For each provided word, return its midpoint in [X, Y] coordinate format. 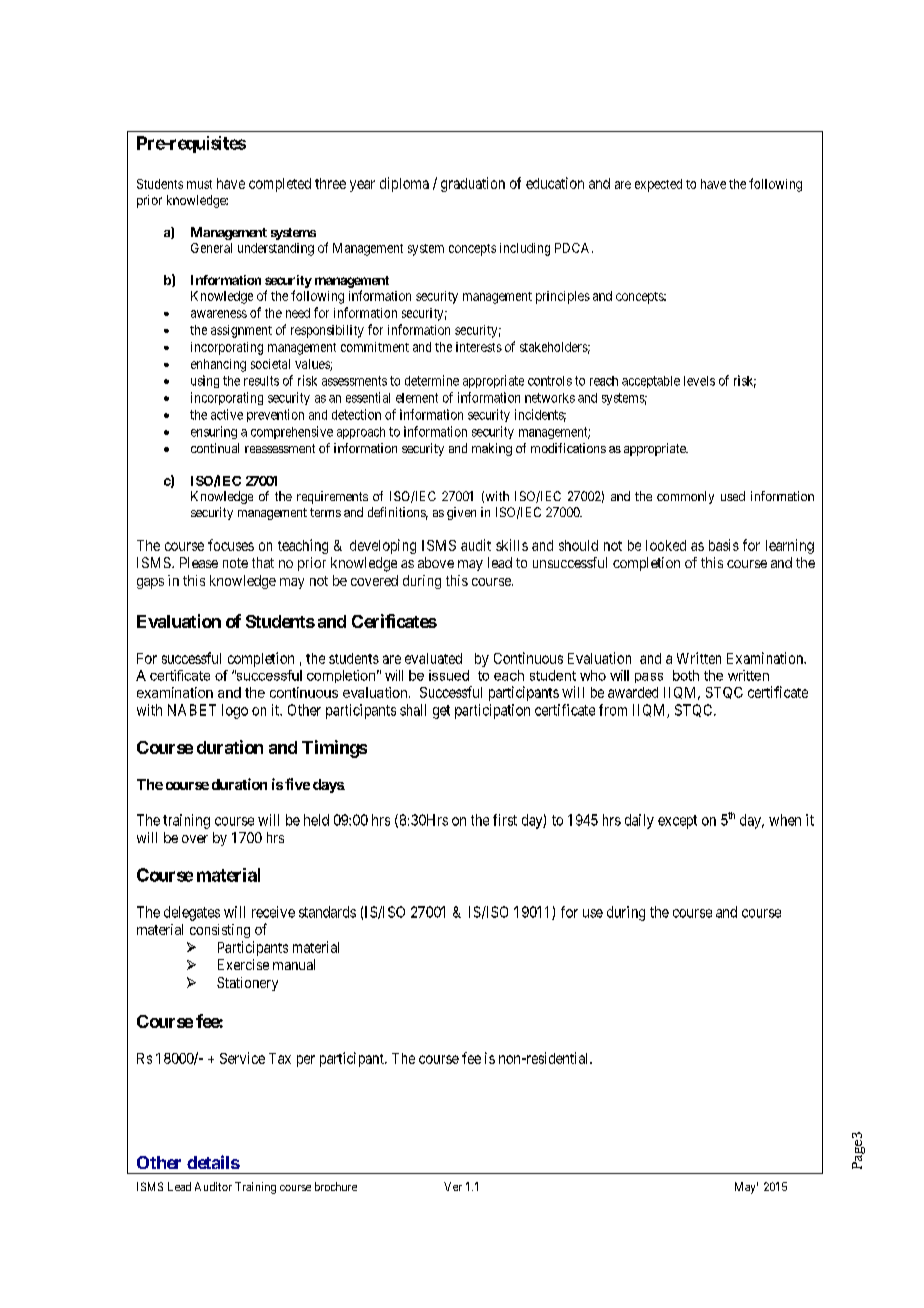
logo [235, 711]
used [733, 496]
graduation [473, 184]
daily [639, 821]
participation [492, 711]
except [677, 822]
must [199, 184]
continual [215, 448]
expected [658, 185]
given [461, 513]
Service [242, 1058]
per [306, 1061]
